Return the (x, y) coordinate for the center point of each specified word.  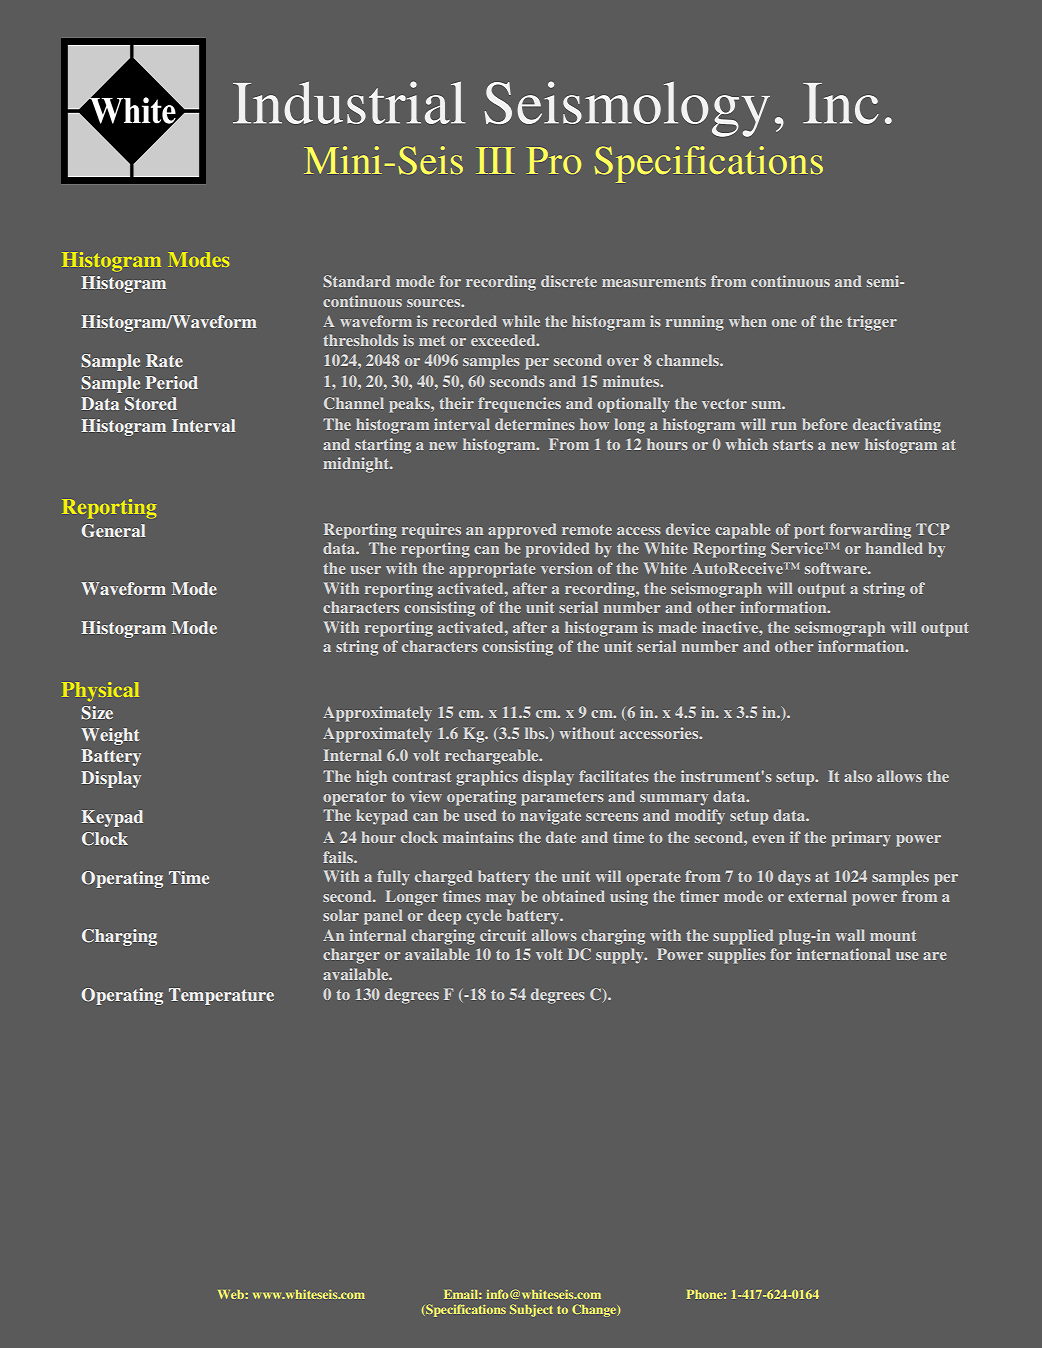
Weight (110, 736)
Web (231, 1294)
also (858, 776)
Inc (841, 103)
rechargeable (493, 757)
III (495, 160)
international (844, 954)
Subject (531, 1310)
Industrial (349, 102)
